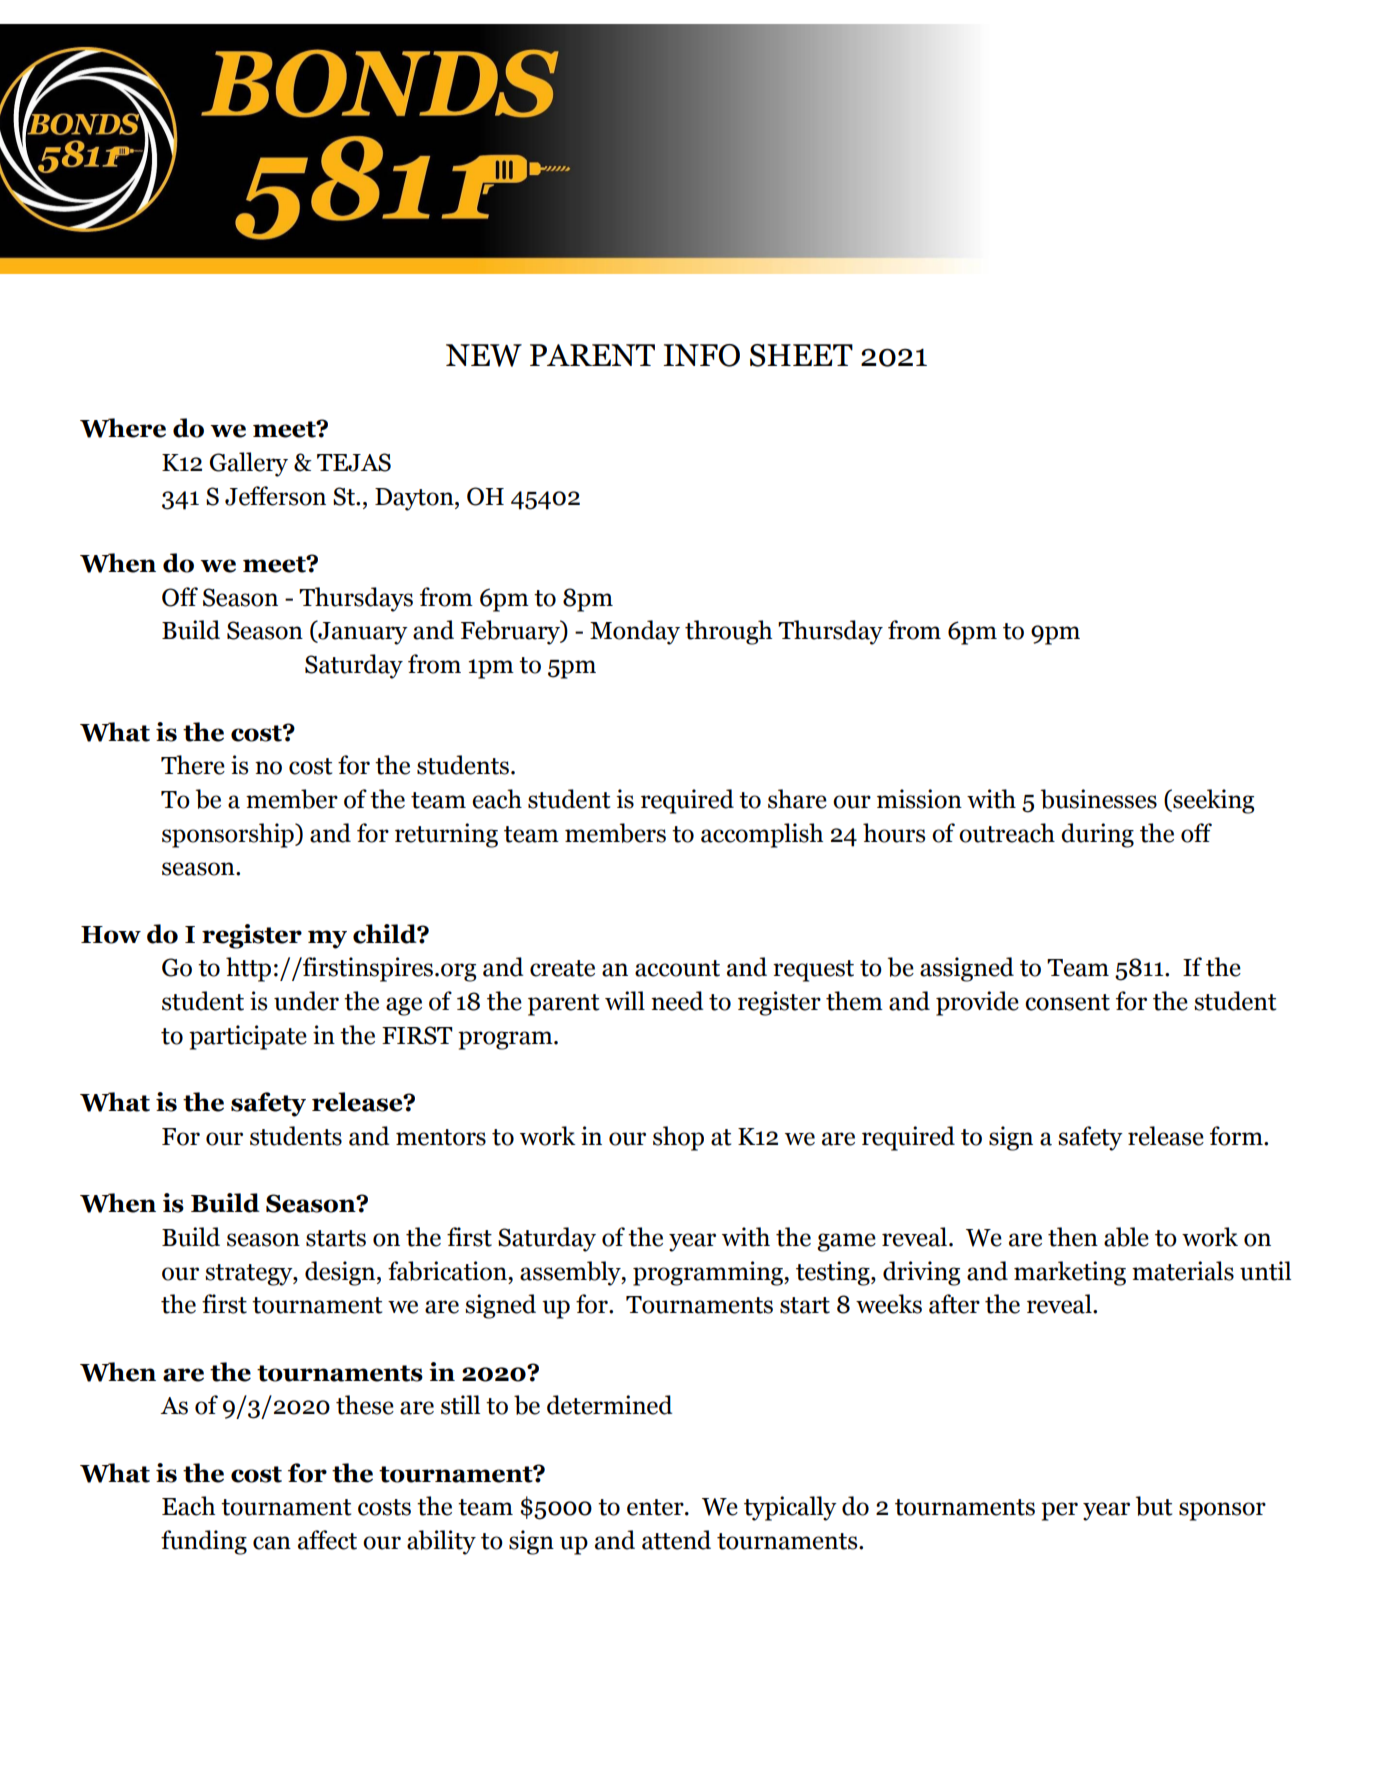 This screenshot has height=1779, width=1374. I want to click on Gallery, so click(249, 464).
